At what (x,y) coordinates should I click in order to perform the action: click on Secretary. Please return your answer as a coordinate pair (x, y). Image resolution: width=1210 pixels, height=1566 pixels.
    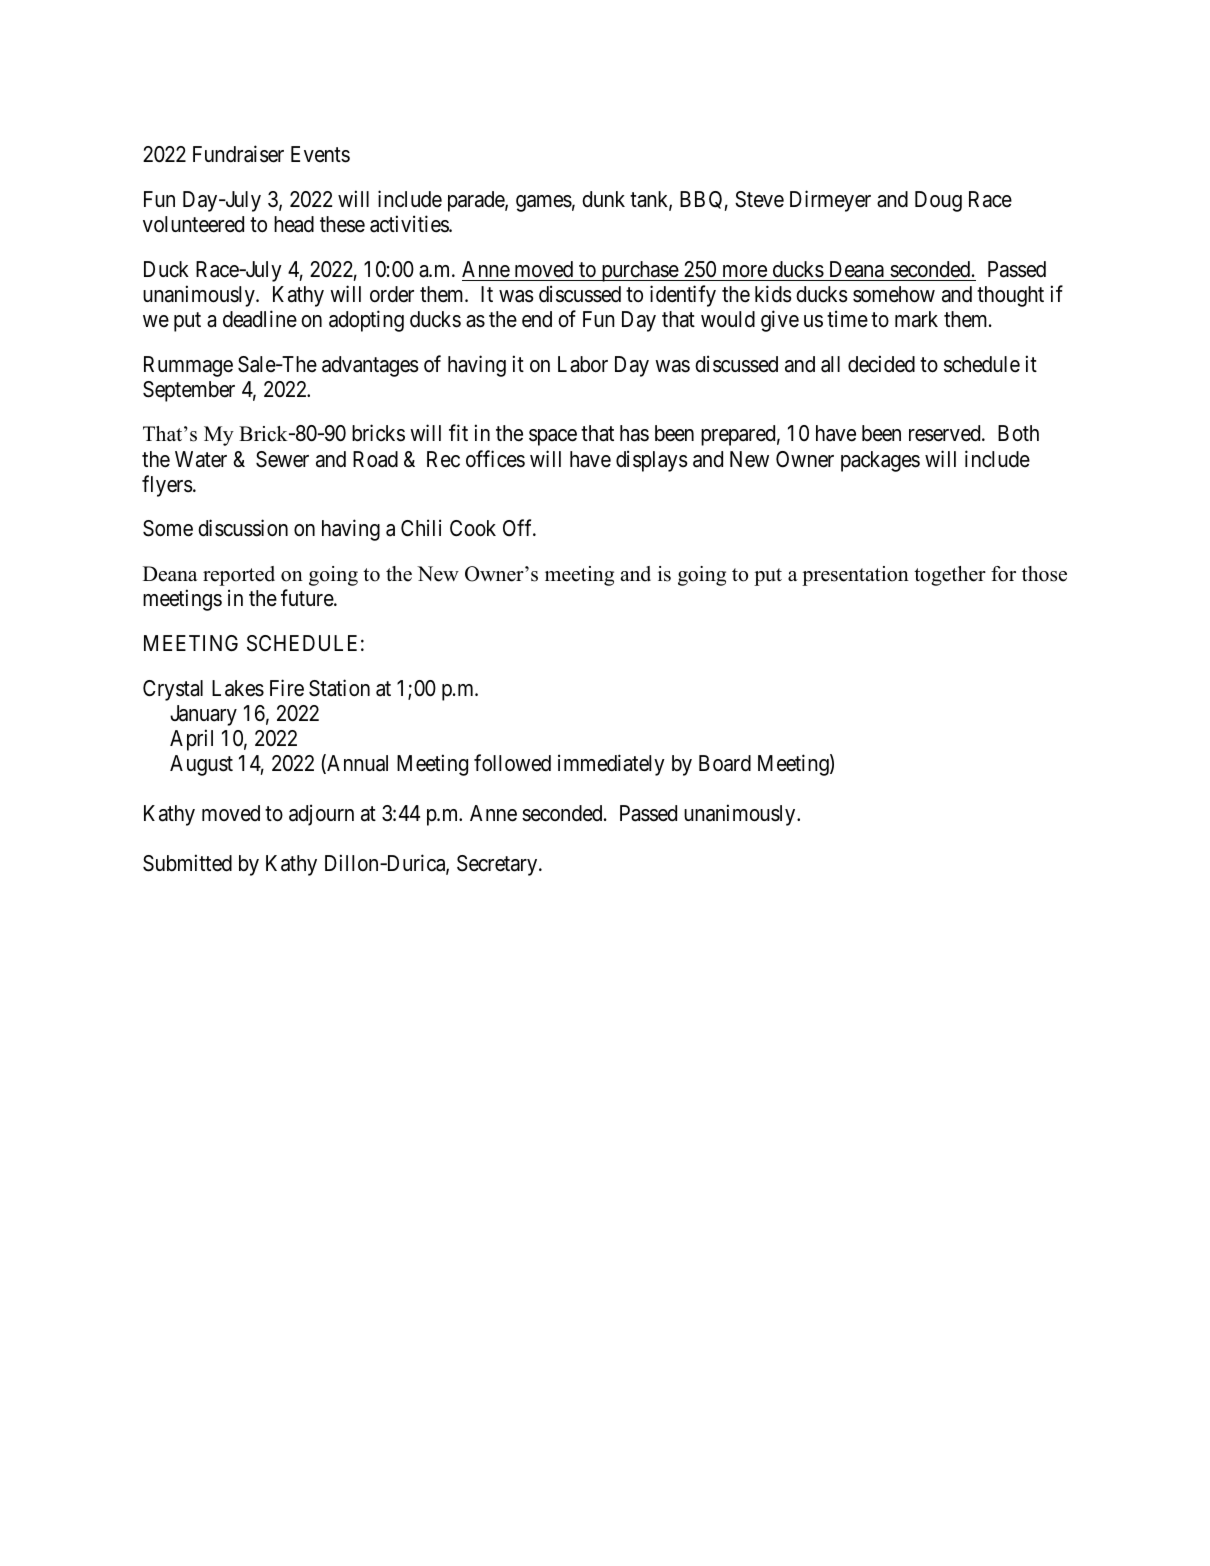
    Looking at the image, I should click on (498, 865).
